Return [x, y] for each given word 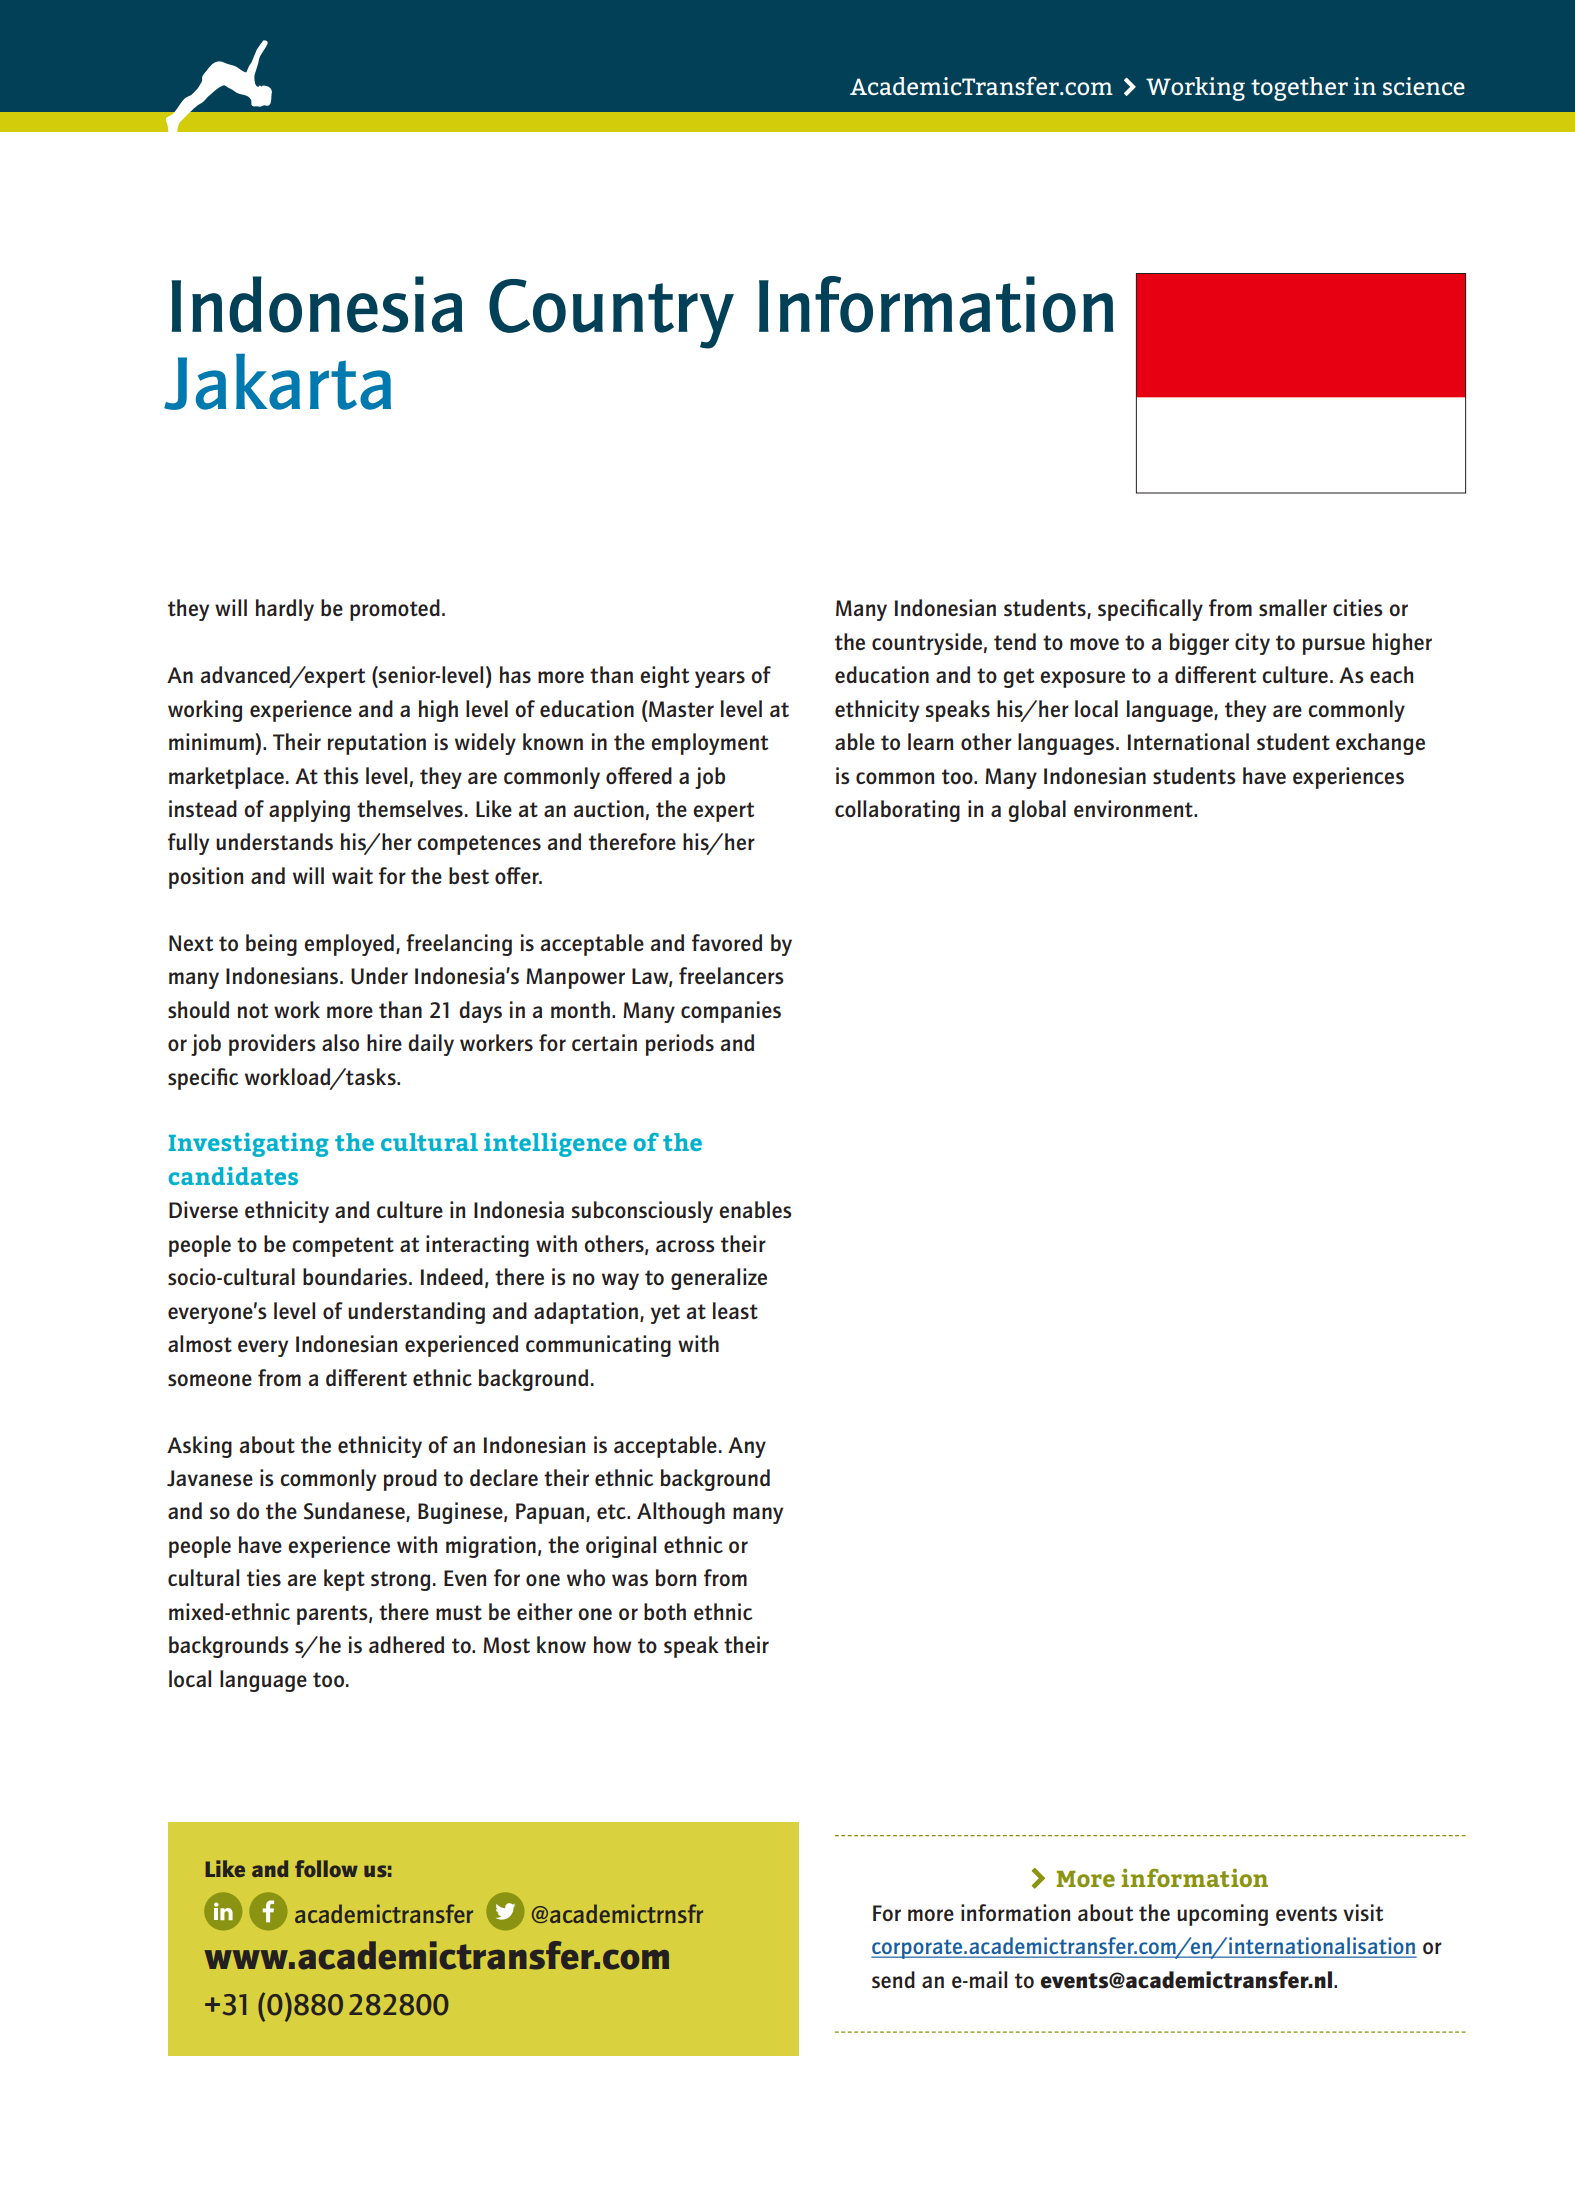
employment [709, 744]
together [1299, 89]
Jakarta [277, 382]
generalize [719, 1279]
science [1424, 86]
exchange [1380, 744]
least [735, 1310]
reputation [377, 744]
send [893, 1979]
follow [326, 1868]
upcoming [1222, 1915]
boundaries [356, 1276]
